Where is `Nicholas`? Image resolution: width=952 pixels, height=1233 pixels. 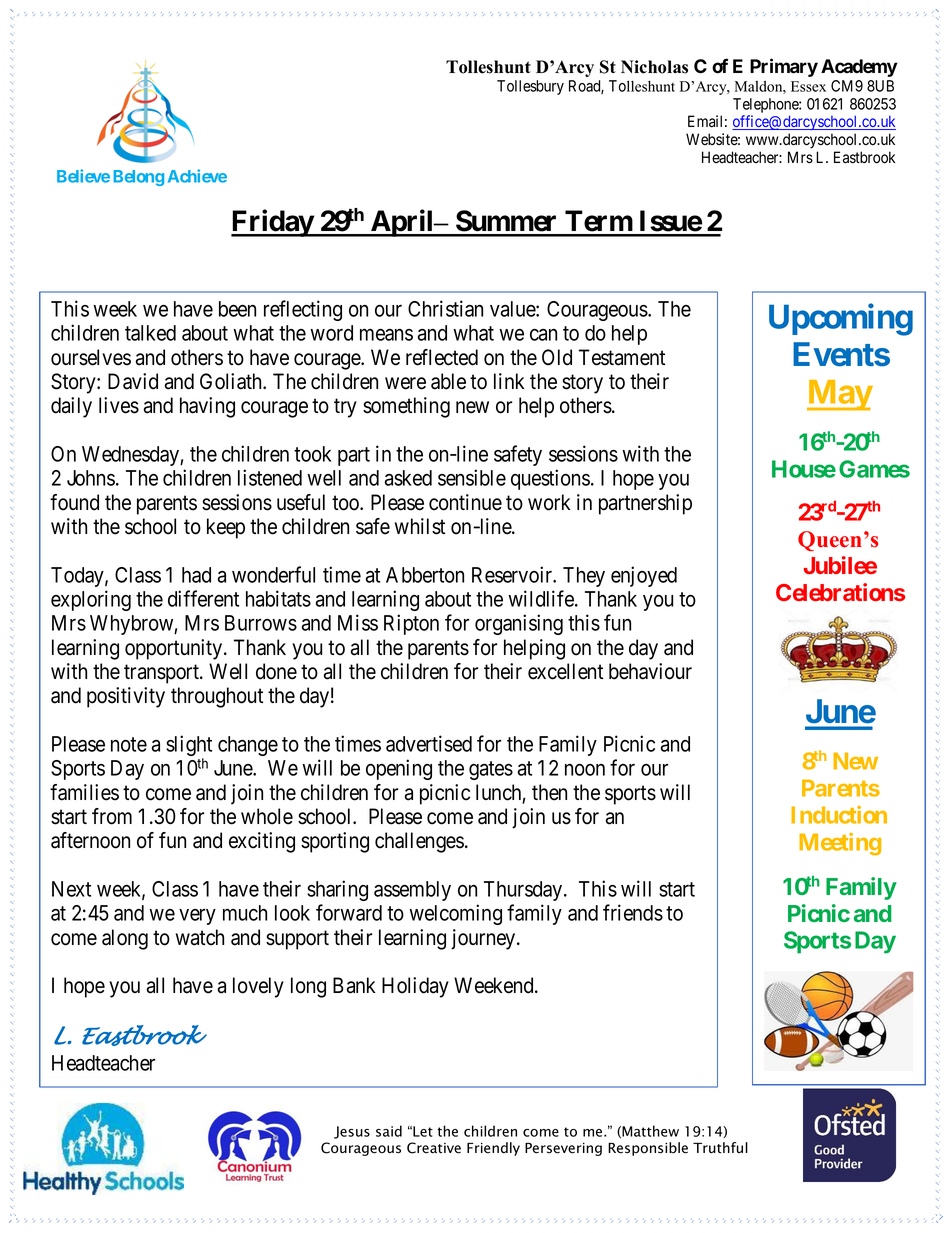 Nicholas is located at coordinates (654, 67).
